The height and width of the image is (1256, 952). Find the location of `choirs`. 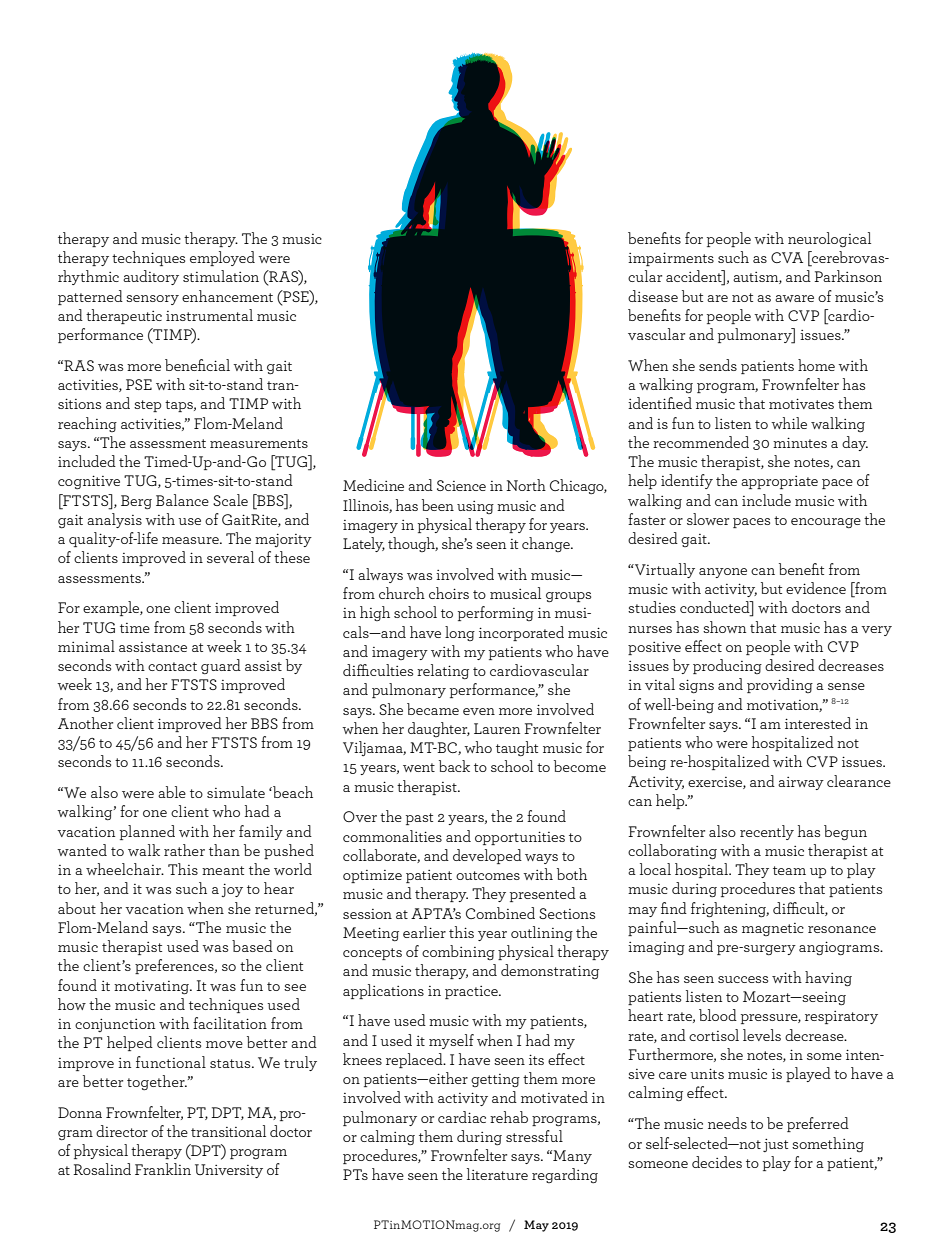

choirs is located at coordinates (449, 593).
